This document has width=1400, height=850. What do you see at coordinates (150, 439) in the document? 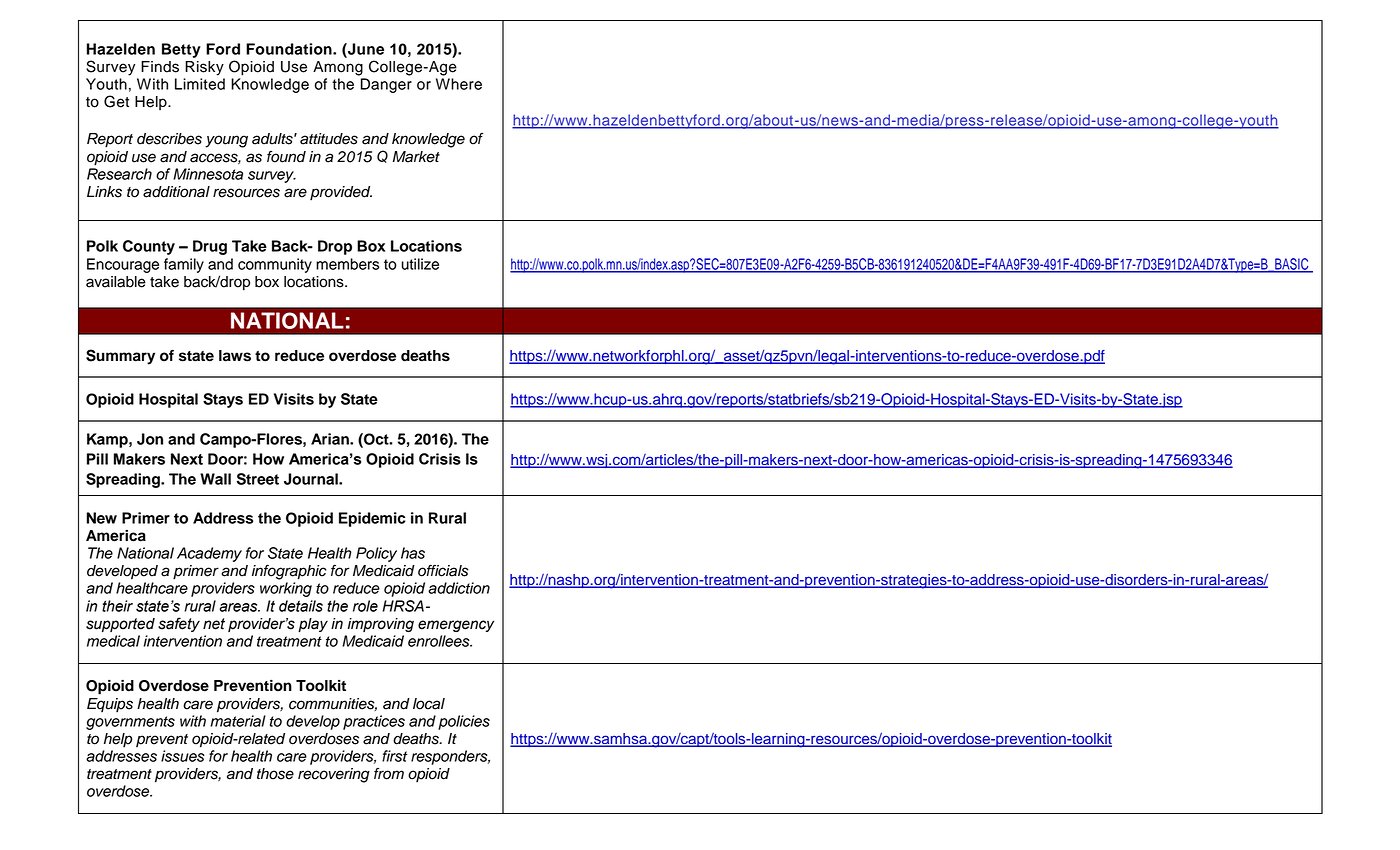
I see `Jon` at bounding box center [150, 439].
